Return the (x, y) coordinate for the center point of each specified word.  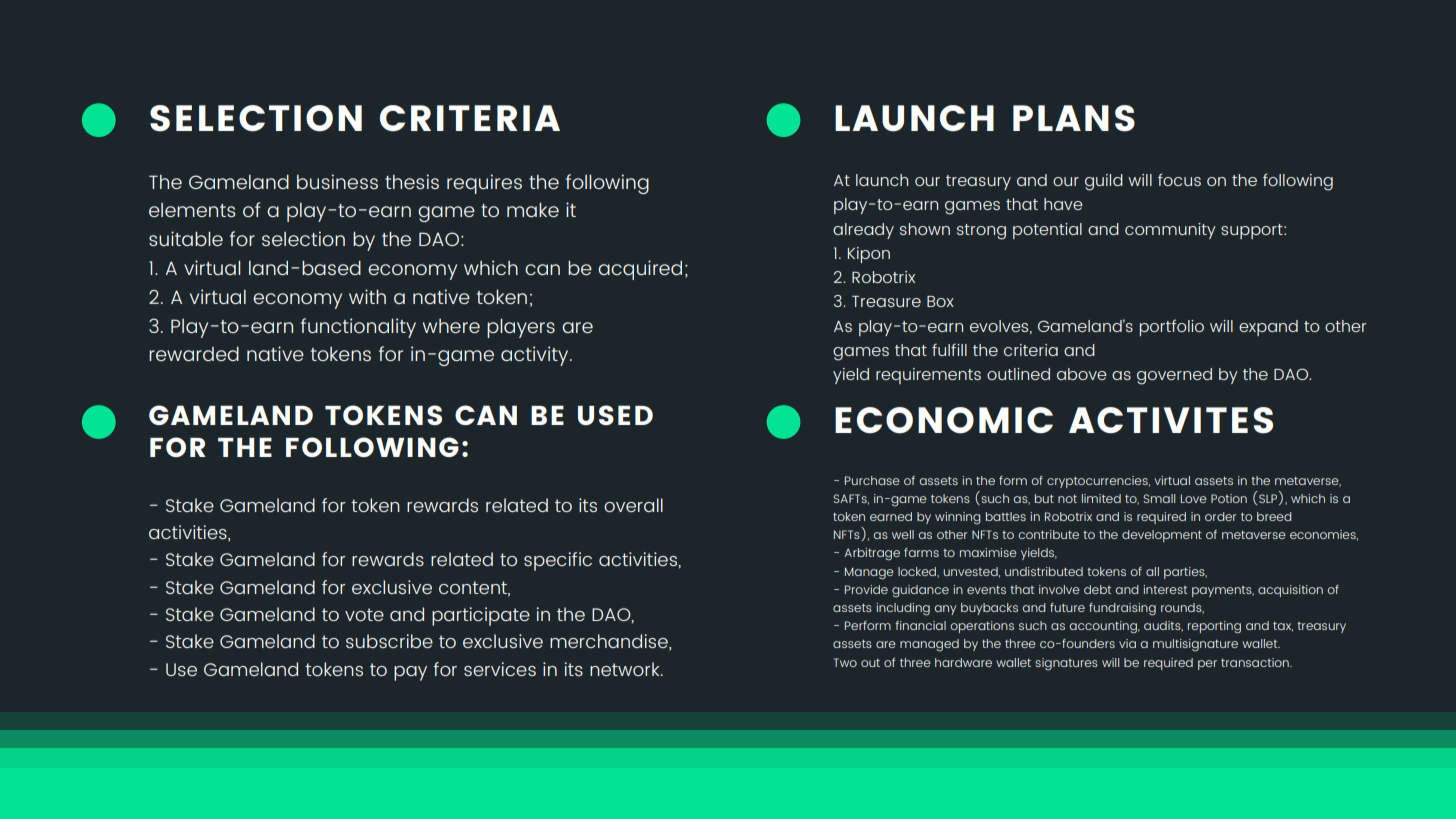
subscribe (389, 641)
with (367, 296)
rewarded (194, 354)
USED (615, 415)
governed (1174, 376)
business (337, 181)
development (1162, 536)
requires (484, 184)
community (1170, 231)
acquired (640, 270)
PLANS (1074, 118)
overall (633, 505)
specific (558, 561)
